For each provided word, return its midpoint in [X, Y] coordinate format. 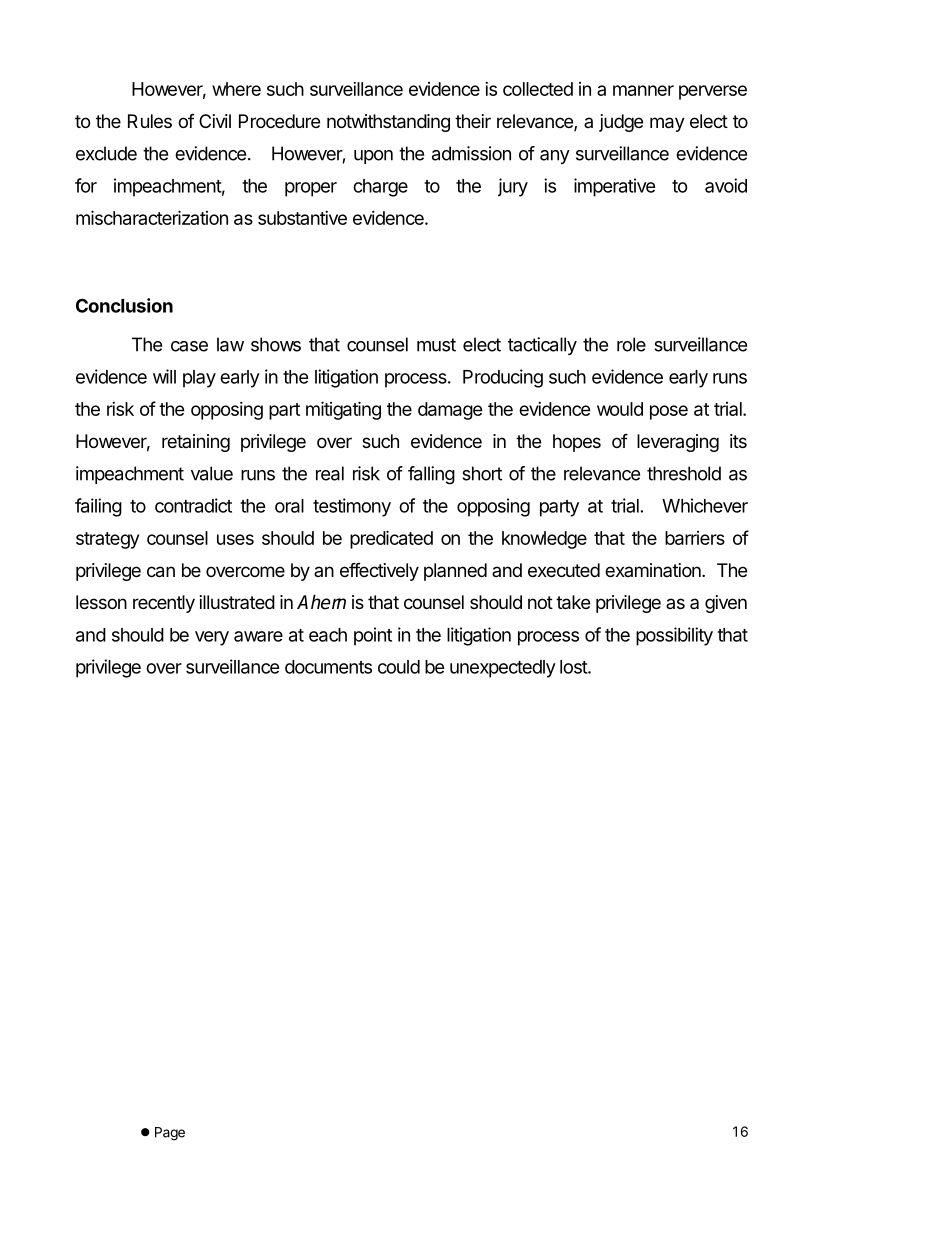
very [212, 638]
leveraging [678, 443]
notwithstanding [388, 123]
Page [170, 1134]
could [399, 667]
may [667, 124]
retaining [196, 443]
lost [574, 667]
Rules [150, 121]
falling [431, 475]
